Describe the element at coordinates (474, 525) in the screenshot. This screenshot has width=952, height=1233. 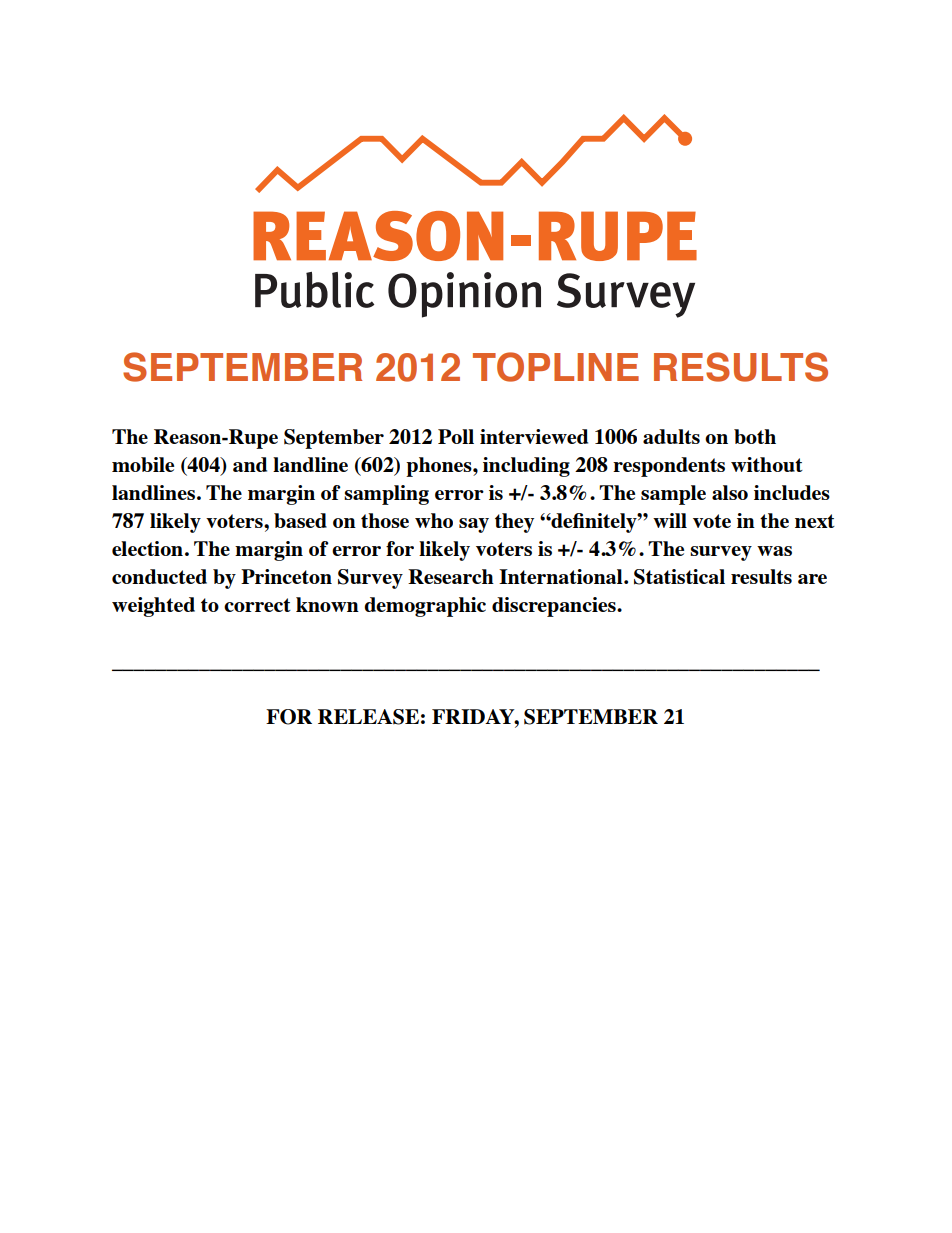
I see `say` at that location.
